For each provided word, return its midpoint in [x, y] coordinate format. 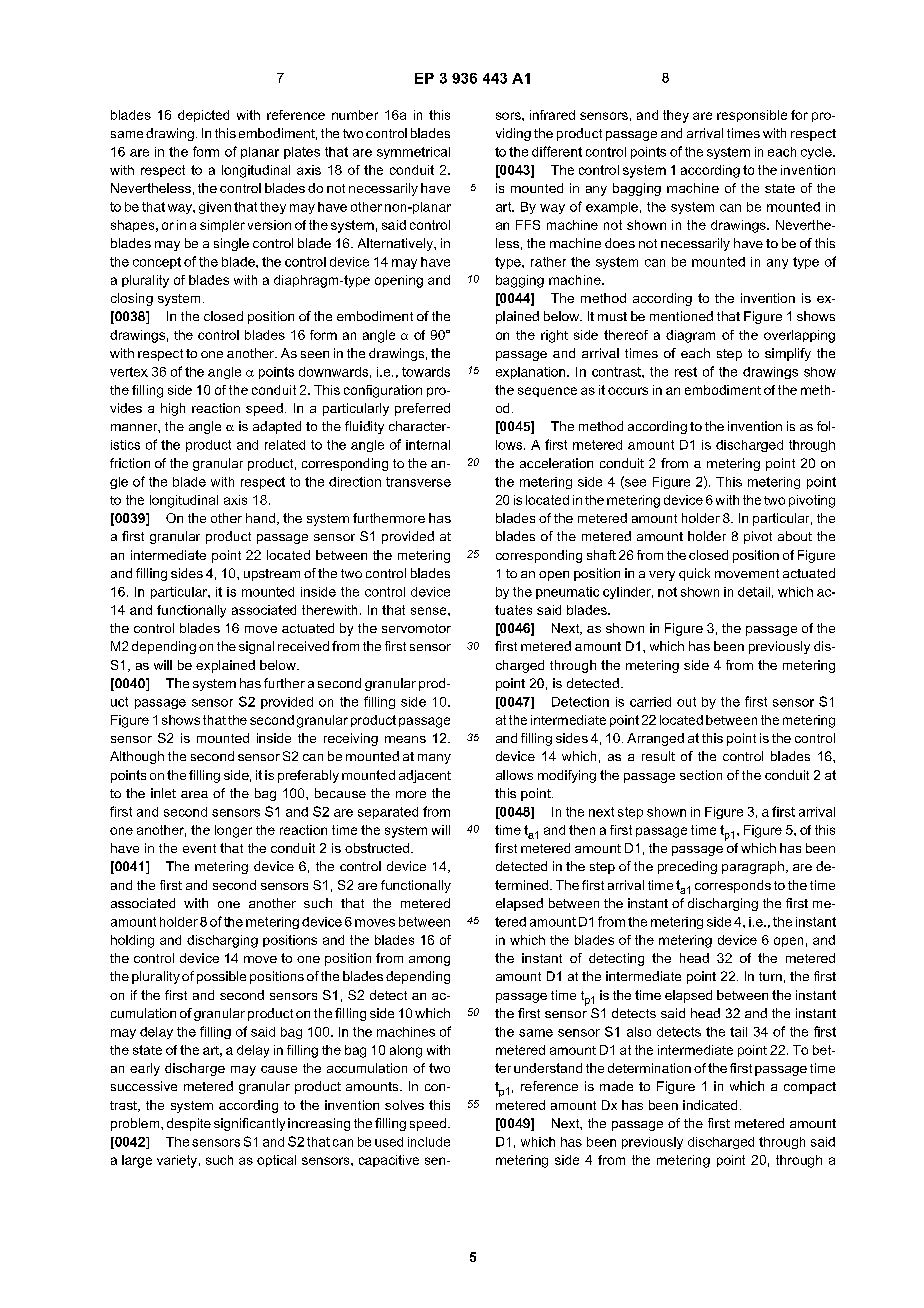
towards [426, 372]
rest [686, 372]
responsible [752, 116]
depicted [203, 116]
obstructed [377, 848]
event [199, 848]
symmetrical [413, 153]
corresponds [733, 886]
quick [694, 574]
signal [256, 647]
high [173, 409]
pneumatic [567, 593]
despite [189, 1124]
